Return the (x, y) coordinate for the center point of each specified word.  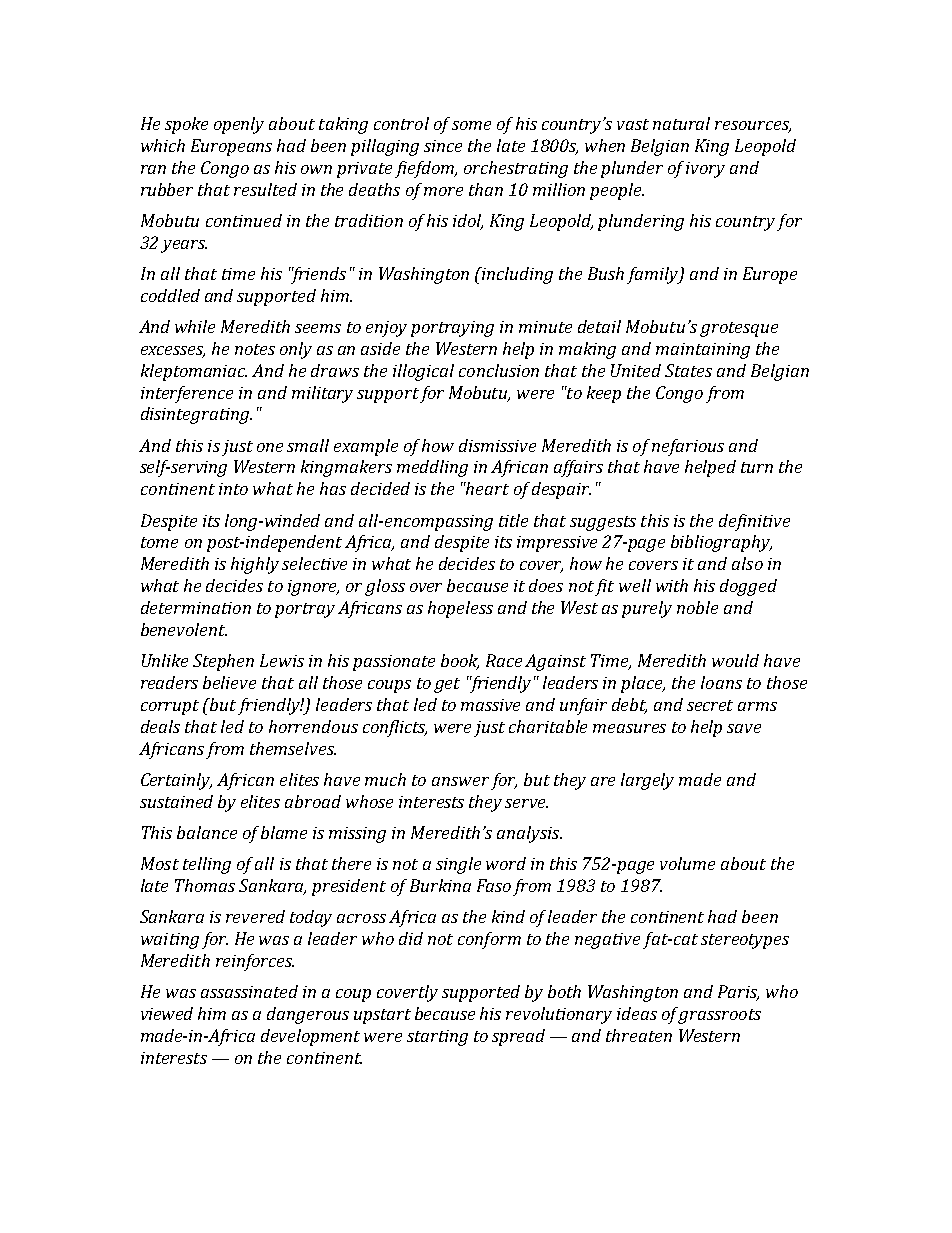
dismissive (497, 445)
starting (437, 1038)
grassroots (719, 1016)
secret (710, 705)
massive (490, 705)
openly (239, 125)
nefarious (688, 447)
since (443, 146)
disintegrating (196, 415)
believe (229, 682)
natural (681, 123)
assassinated (249, 991)
